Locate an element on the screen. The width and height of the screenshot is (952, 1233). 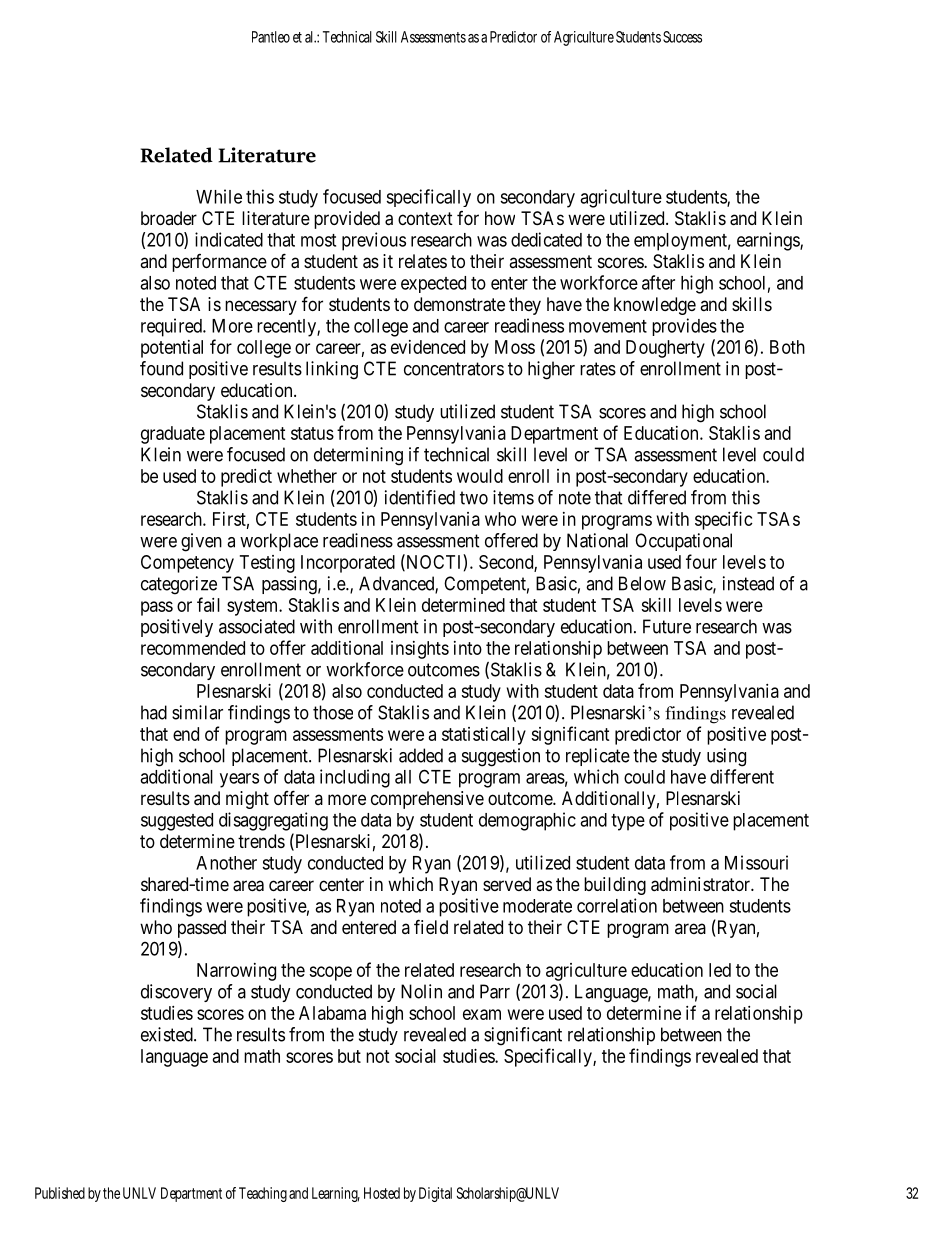
Published is located at coordinates (60, 1193).
